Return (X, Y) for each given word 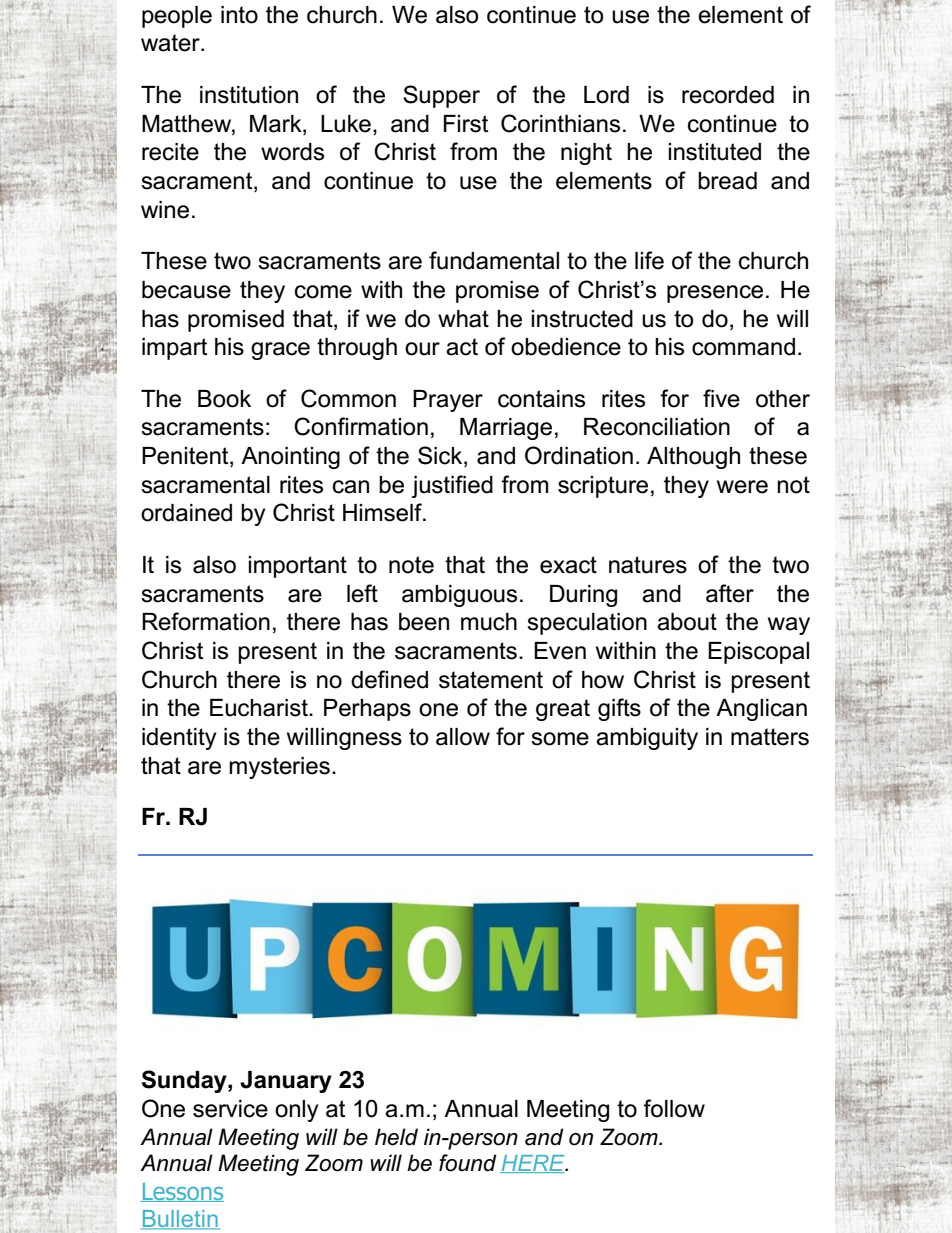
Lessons (182, 1192)
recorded (728, 95)
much (489, 622)
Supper (441, 96)
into (239, 15)
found (468, 1163)
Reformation (206, 621)
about (687, 622)
